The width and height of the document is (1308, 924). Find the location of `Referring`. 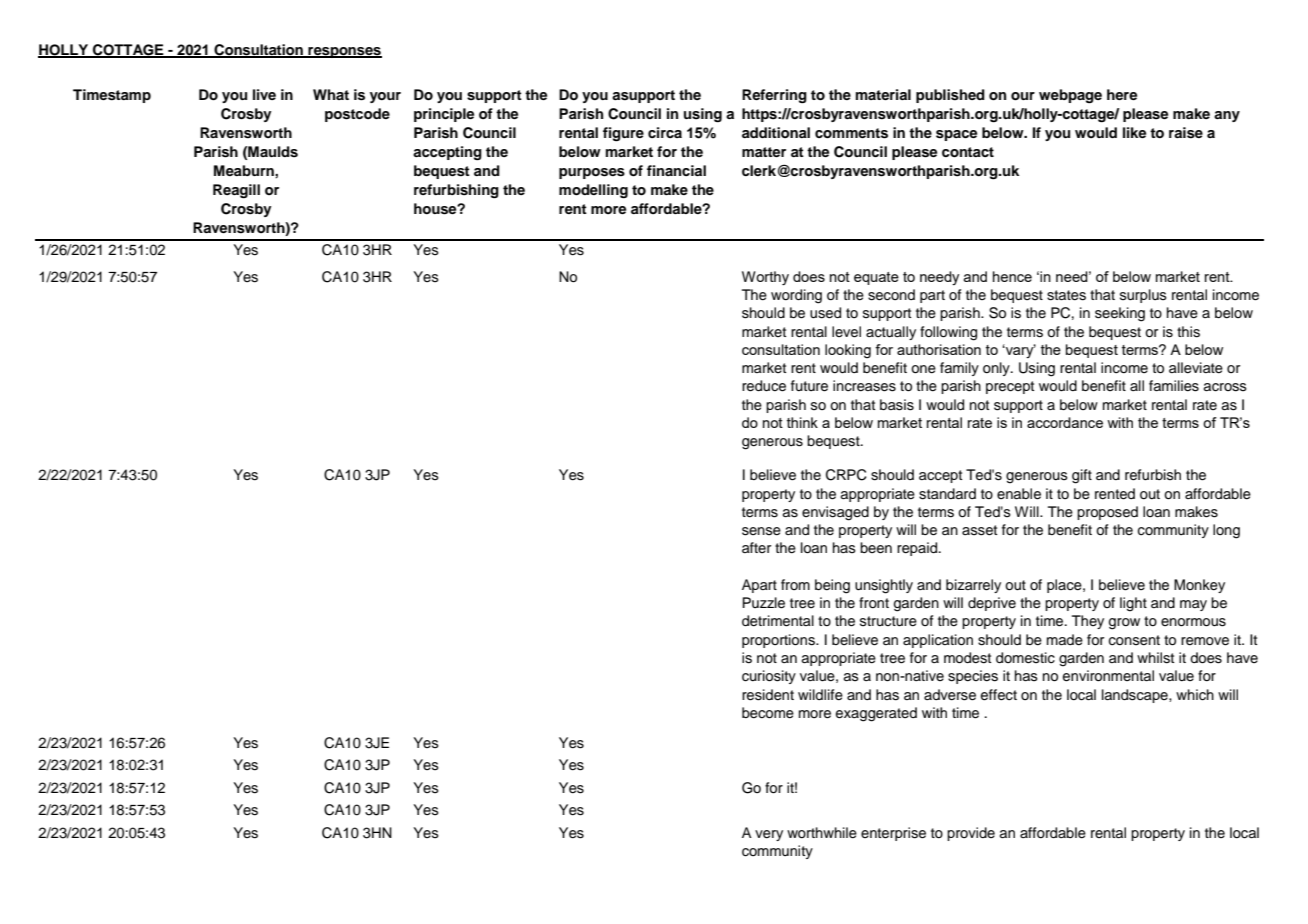

Referring is located at coordinates (774, 96).
